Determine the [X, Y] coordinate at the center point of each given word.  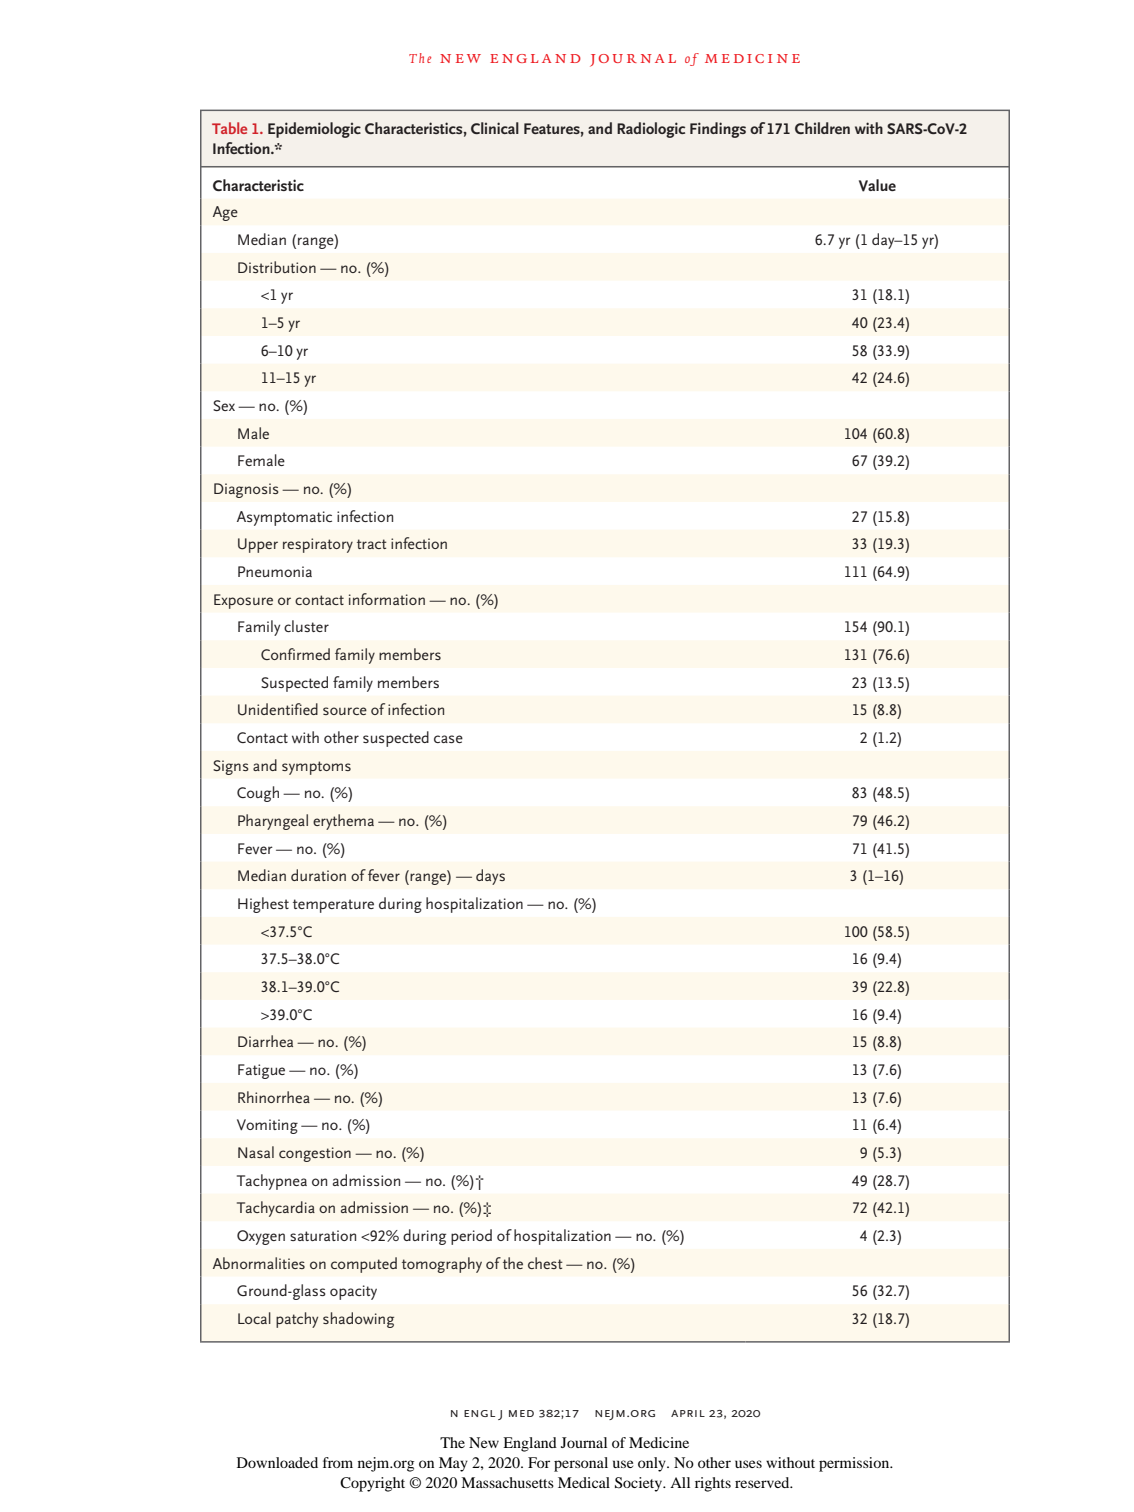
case [448, 739]
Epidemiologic [314, 130]
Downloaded [277, 1462]
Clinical [495, 128]
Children [822, 128]
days [490, 877]
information [387, 599]
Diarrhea [265, 1041]
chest [545, 1263]
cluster [306, 626]
